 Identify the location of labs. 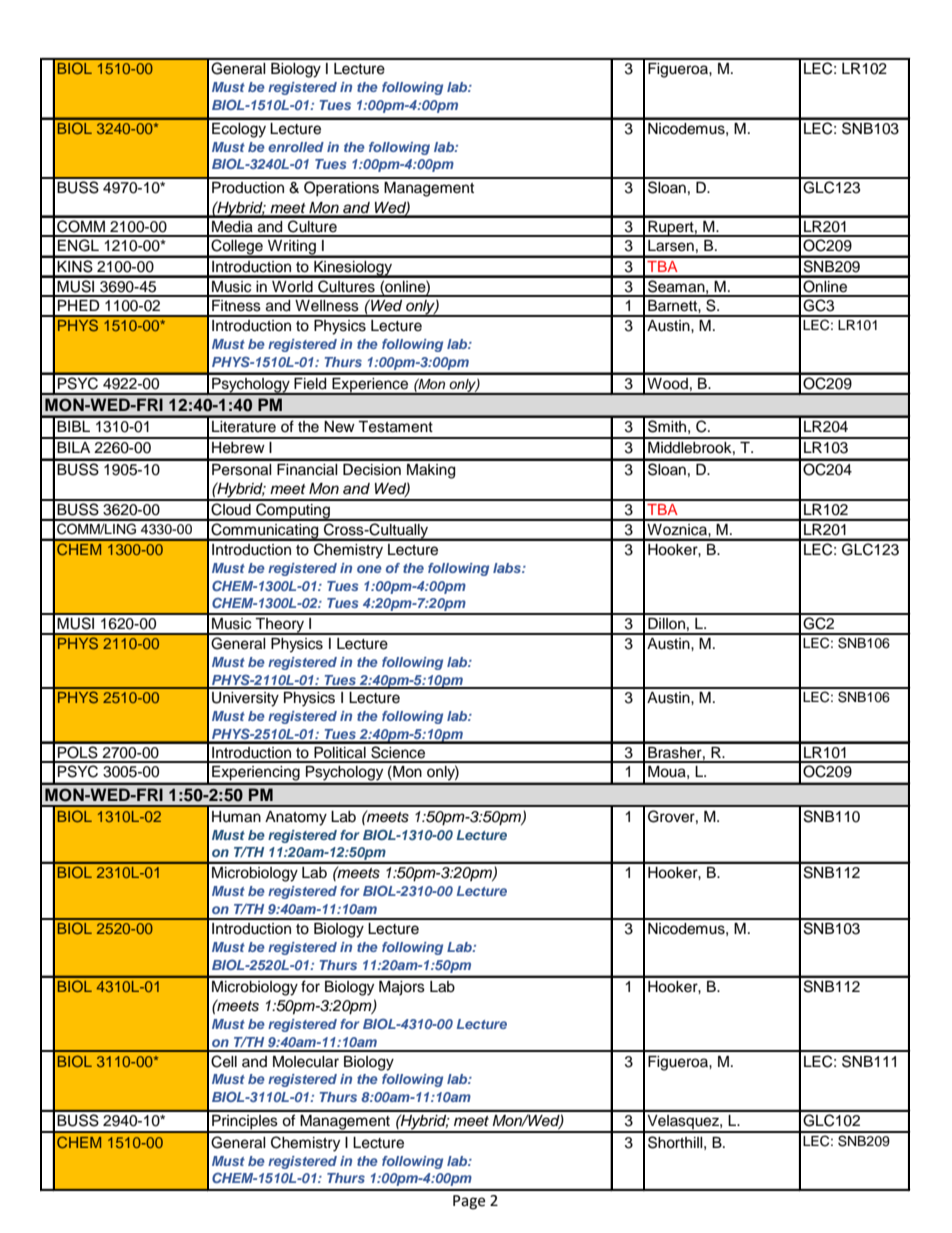
(508, 568).
